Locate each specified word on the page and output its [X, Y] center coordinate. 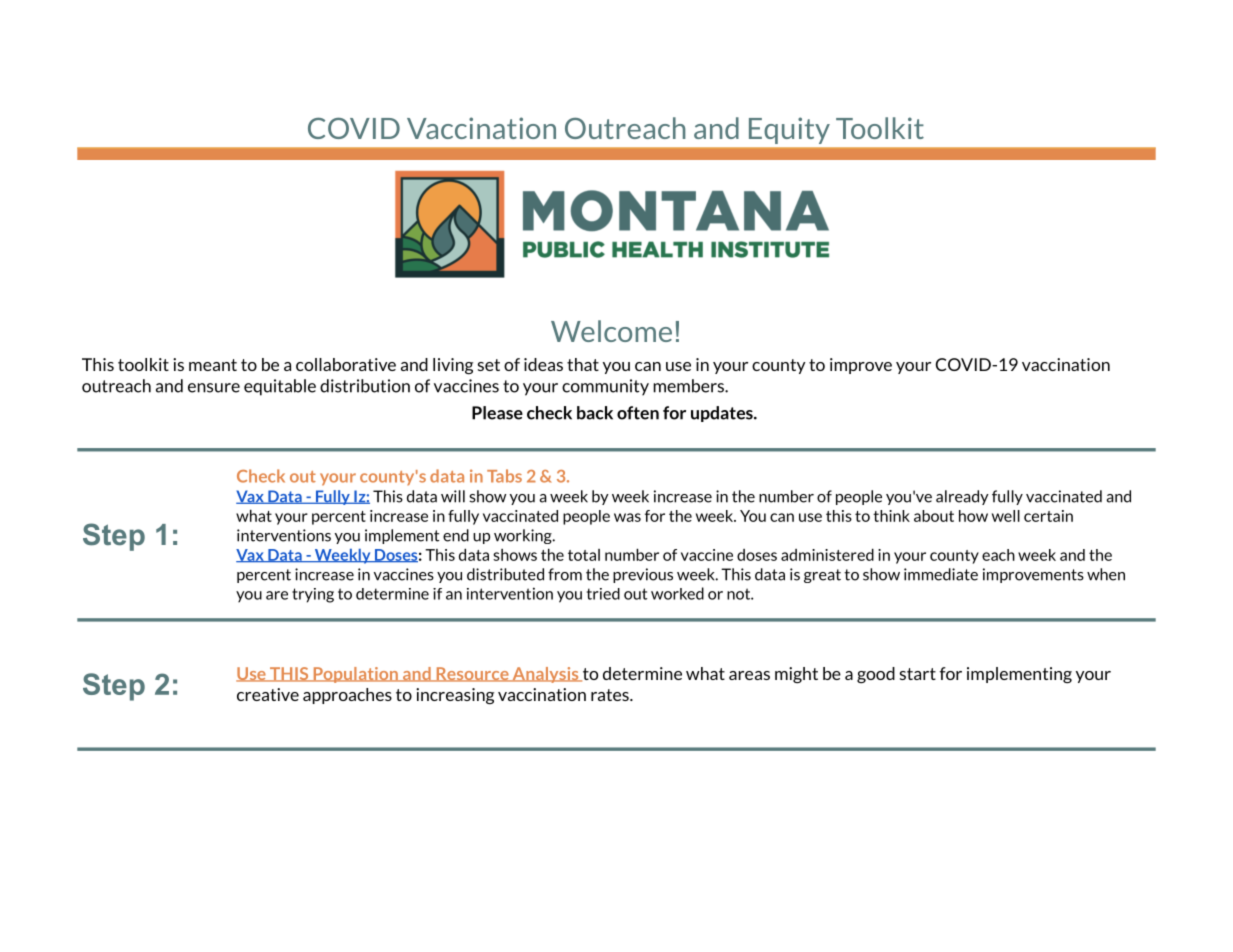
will [453, 496]
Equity [789, 130]
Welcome [611, 331]
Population [355, 675]
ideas [543, 364]
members [689, 386]
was [627, 517]
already [962, 497]
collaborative [346, 364]
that [583, 364]
